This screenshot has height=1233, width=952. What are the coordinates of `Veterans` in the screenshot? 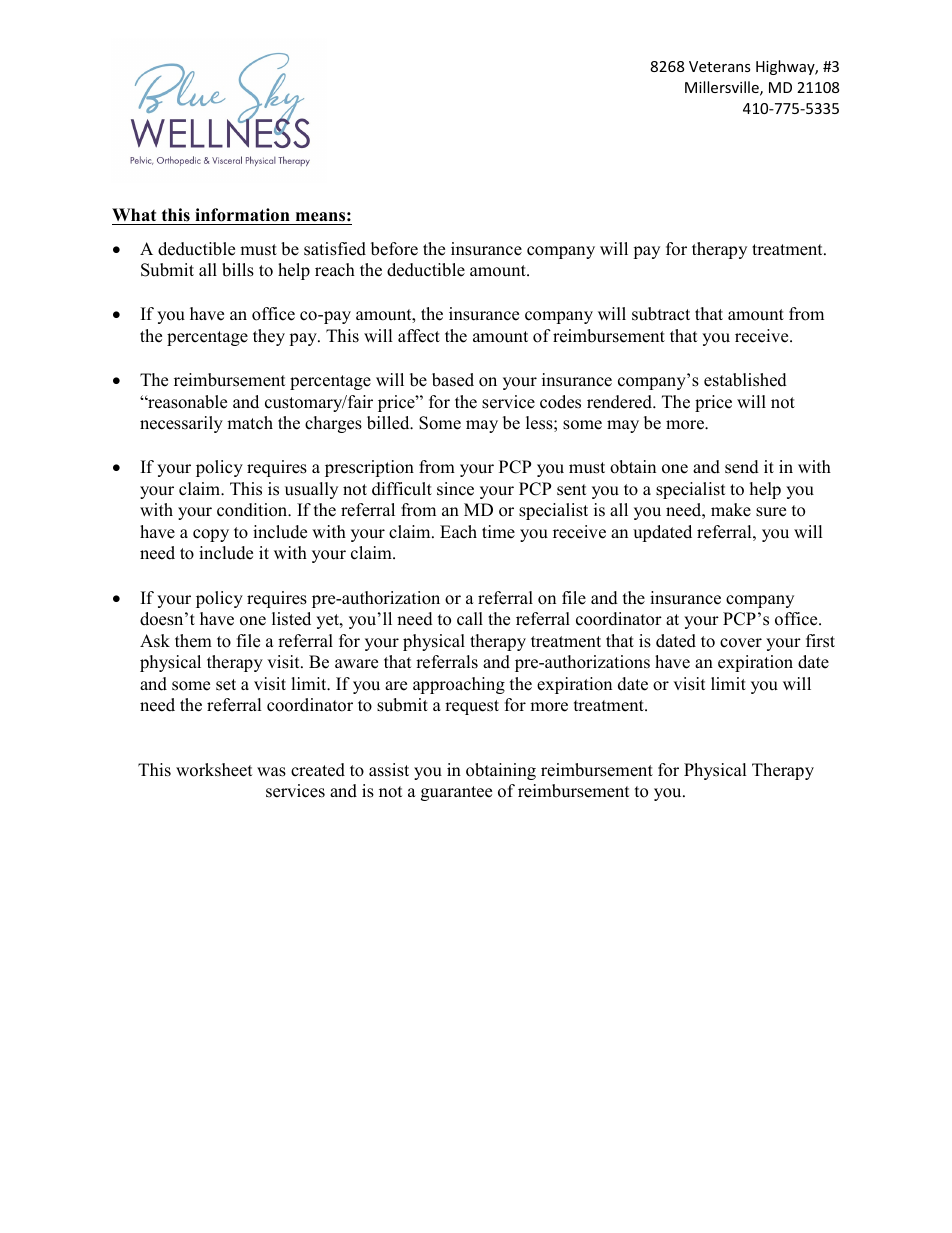 It's located at (720, 66).
